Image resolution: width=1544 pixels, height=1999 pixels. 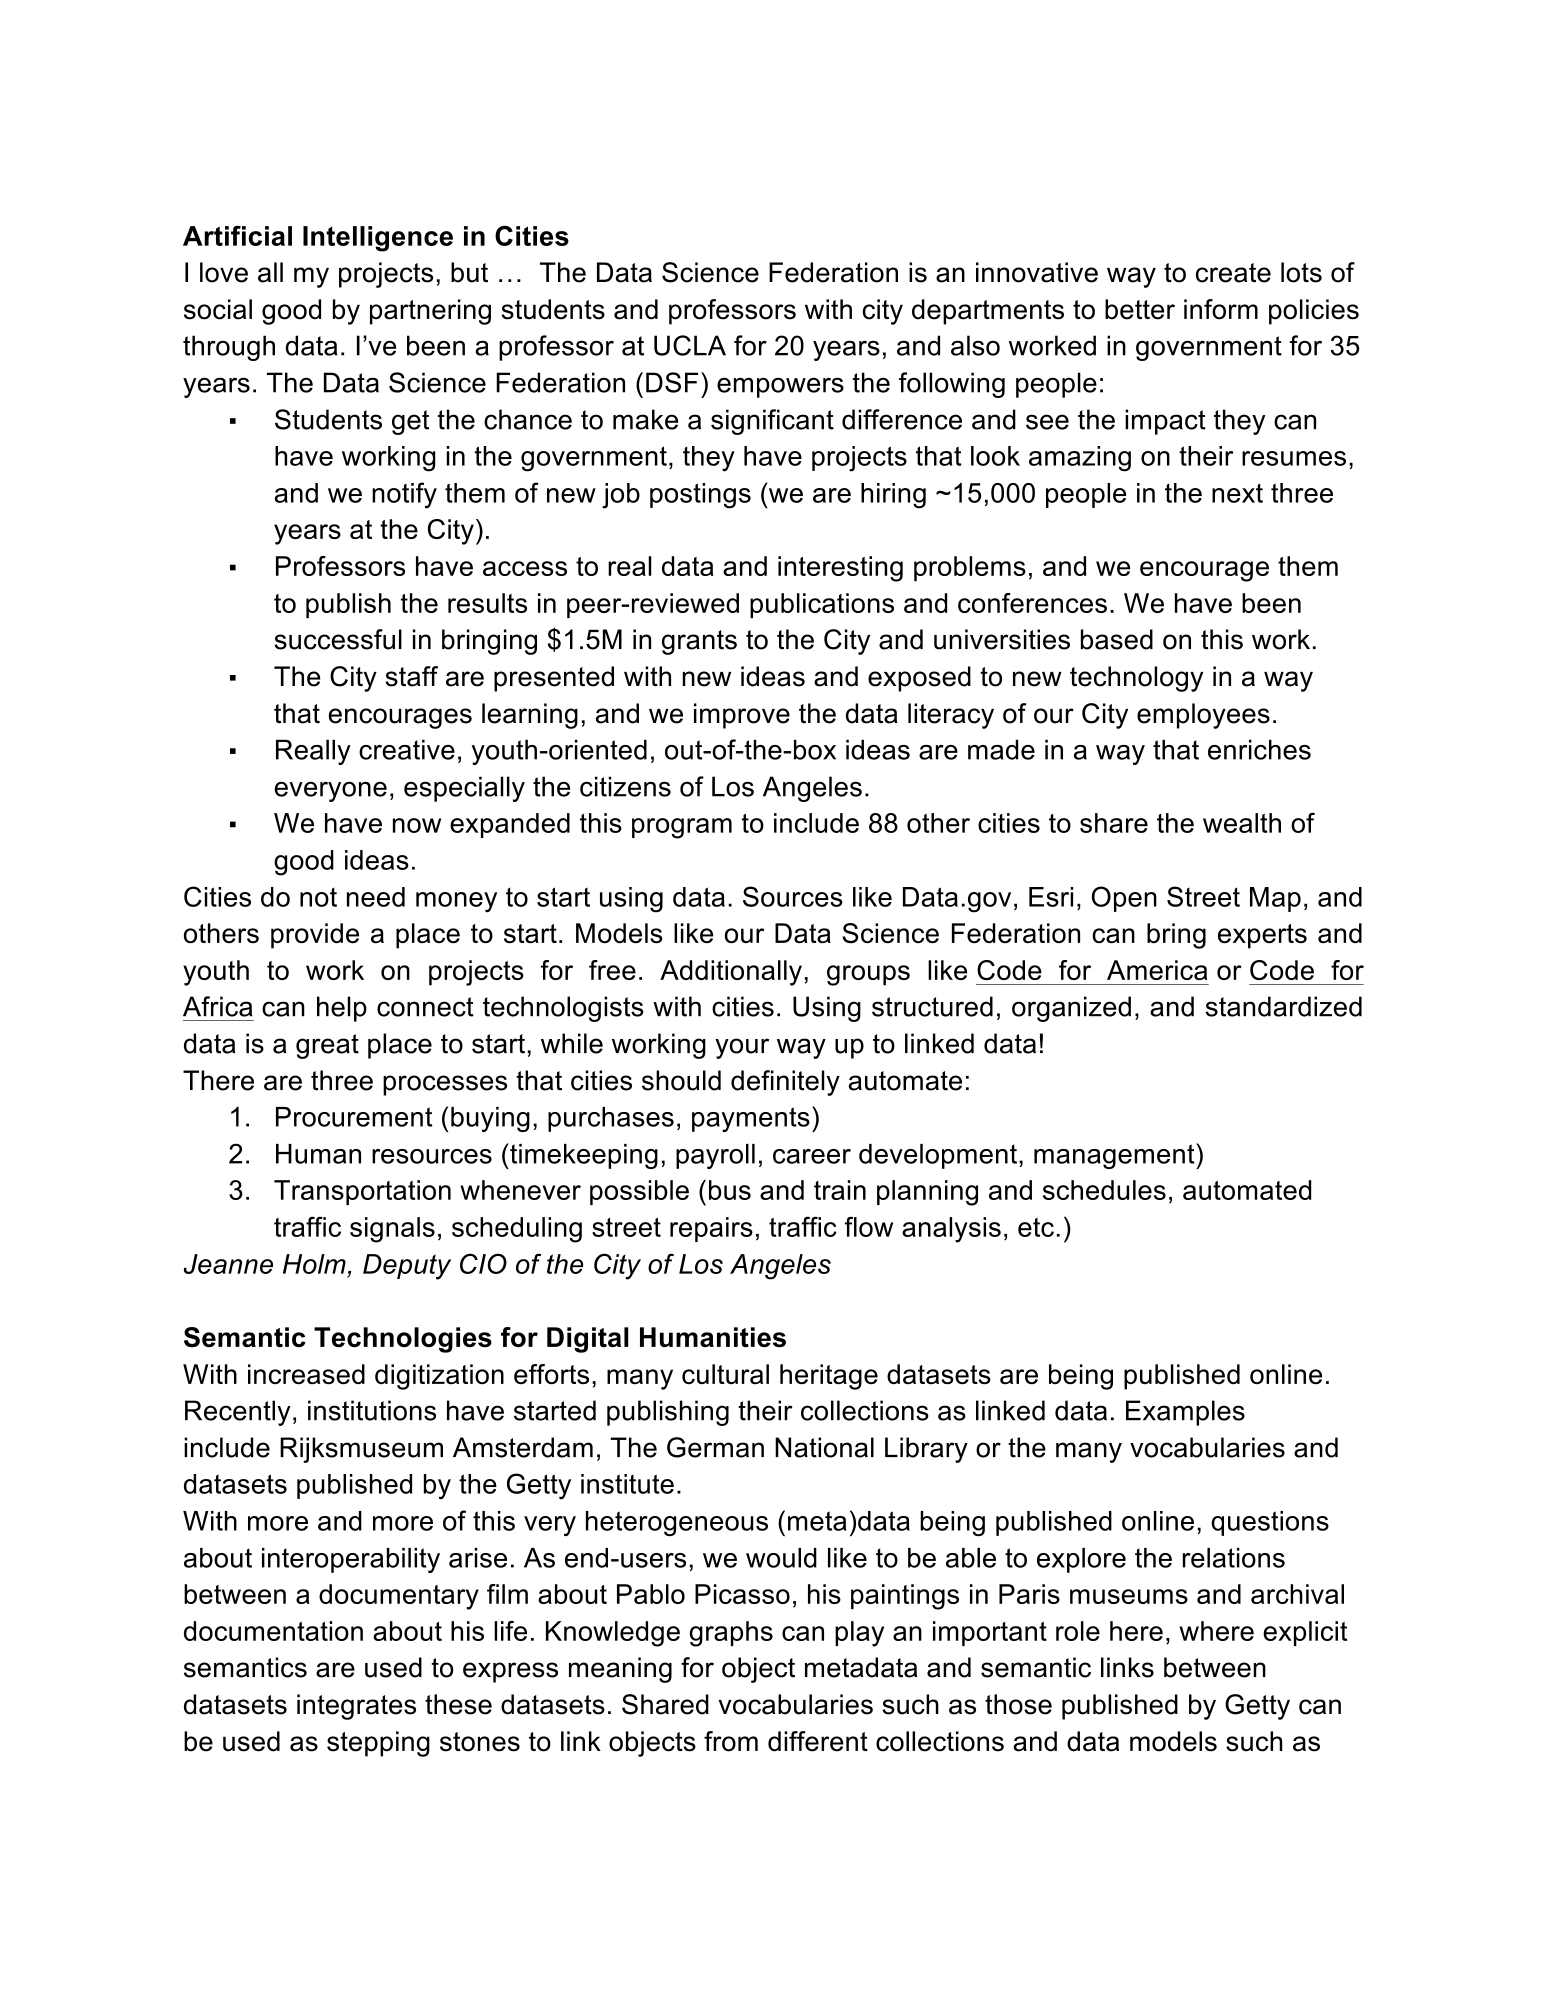 I want to click on improve, so click(x=742, y=716).
